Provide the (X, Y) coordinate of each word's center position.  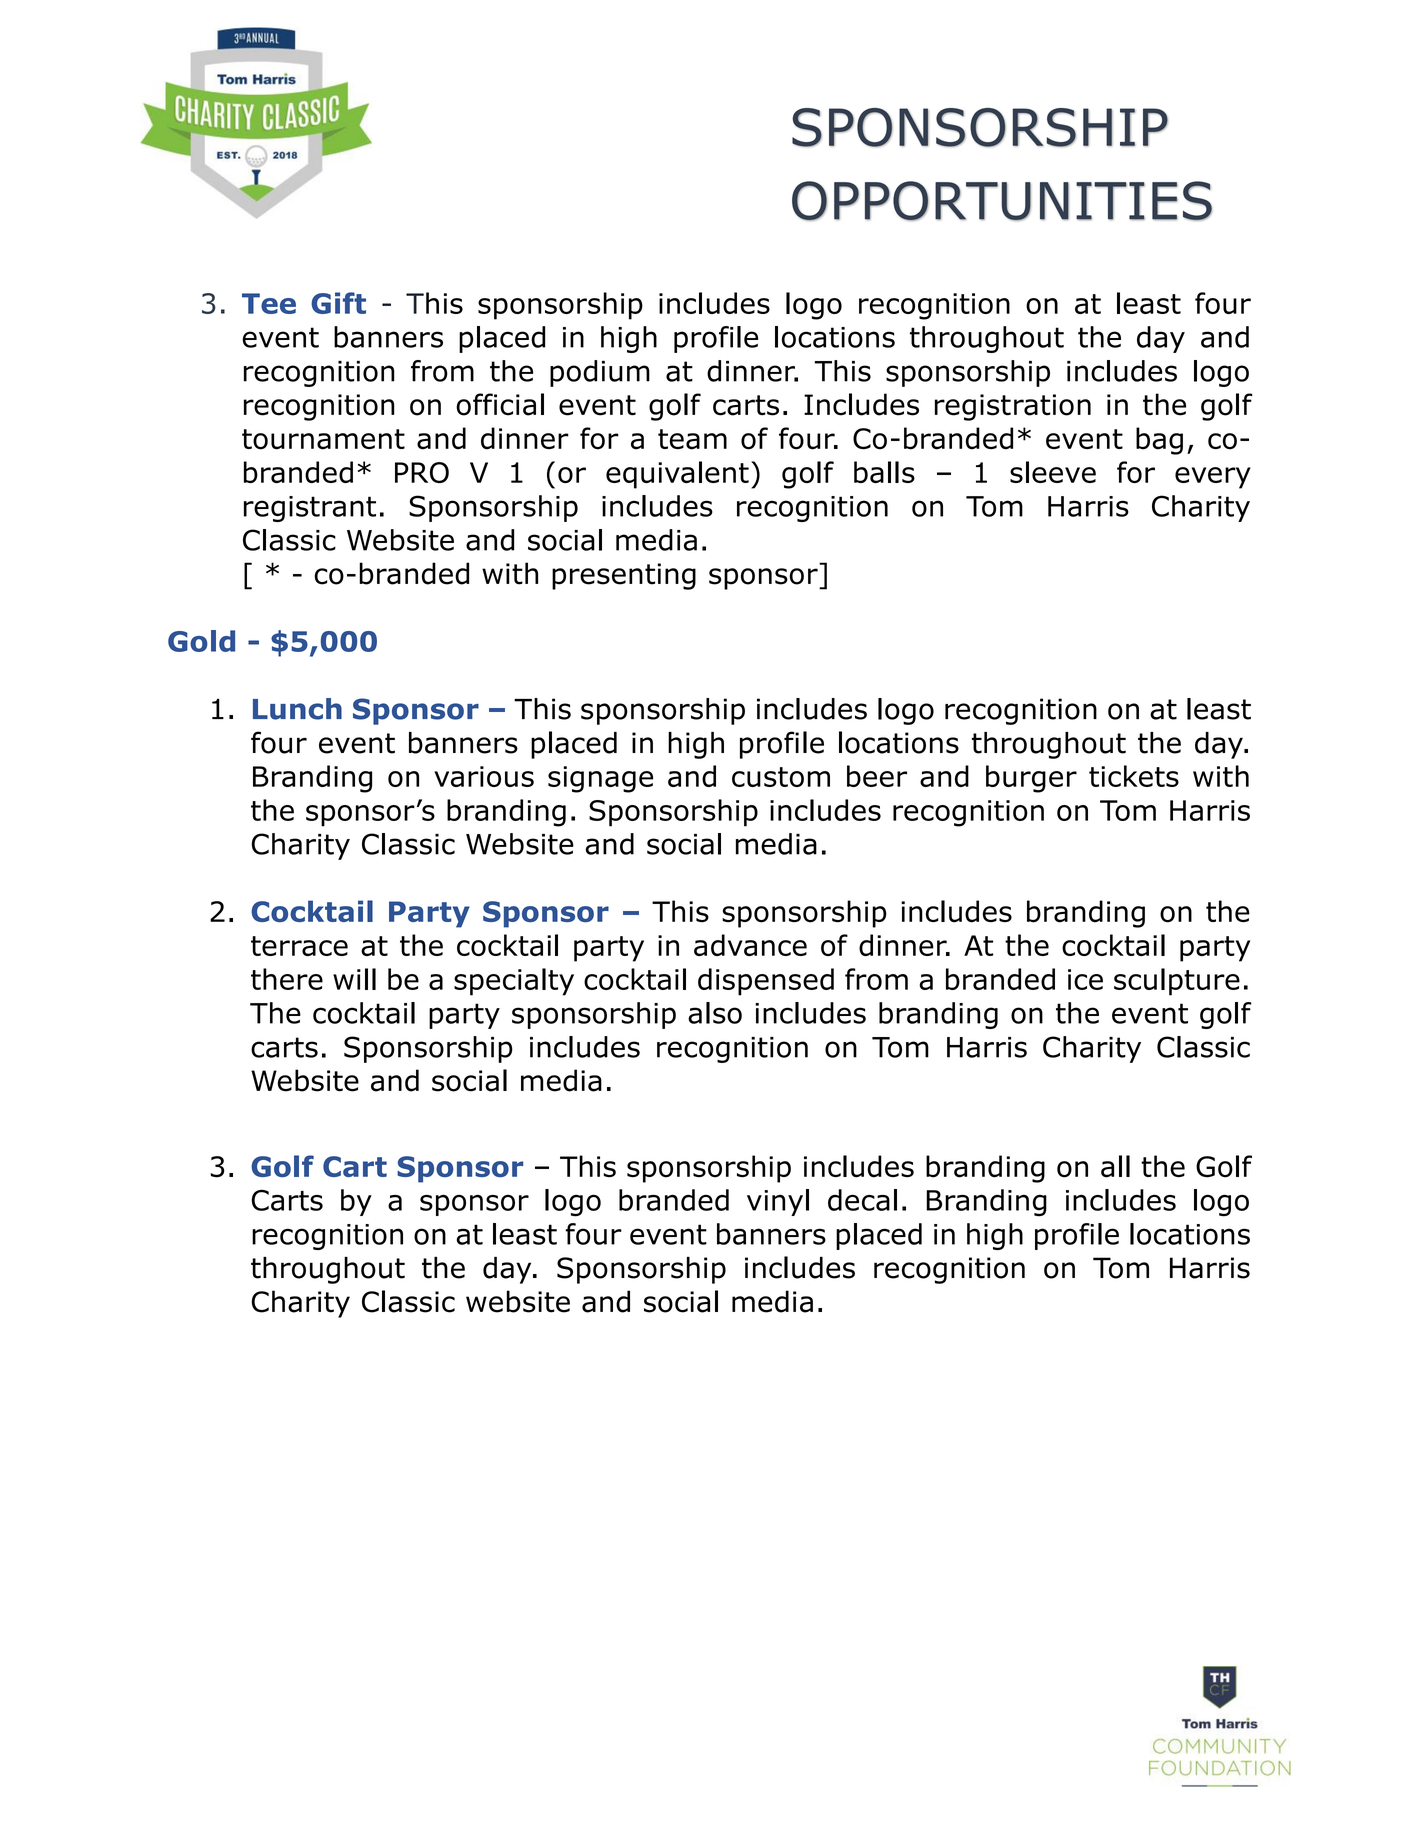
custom (781, 777)
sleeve (1053, 472)
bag (1159, 441)
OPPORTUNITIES (1002, 201)
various (484, 776)
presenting (624, 576)
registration (1013, 407)
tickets (1134, 776)
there (287, 979)
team (692, 439)
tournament (323, 439)
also (715, 1013)
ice (1085, 979)
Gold (201, 641)
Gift (338, 303)
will (354, 979)
